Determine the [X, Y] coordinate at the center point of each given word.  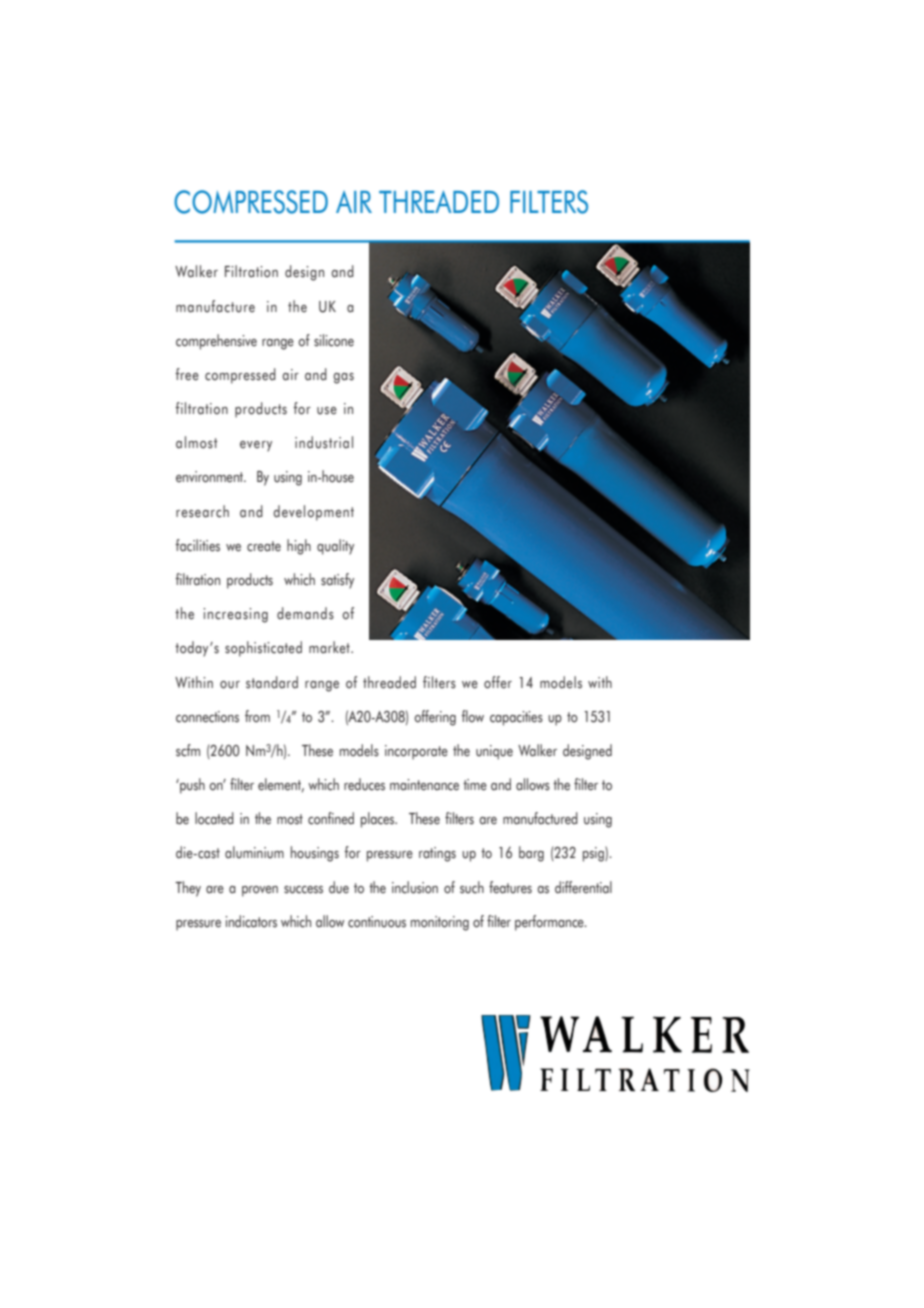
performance [550, 923]
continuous [377, 922]
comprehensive [216, 342]
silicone [334, 340]
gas [343, 378]
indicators [251, 921]
